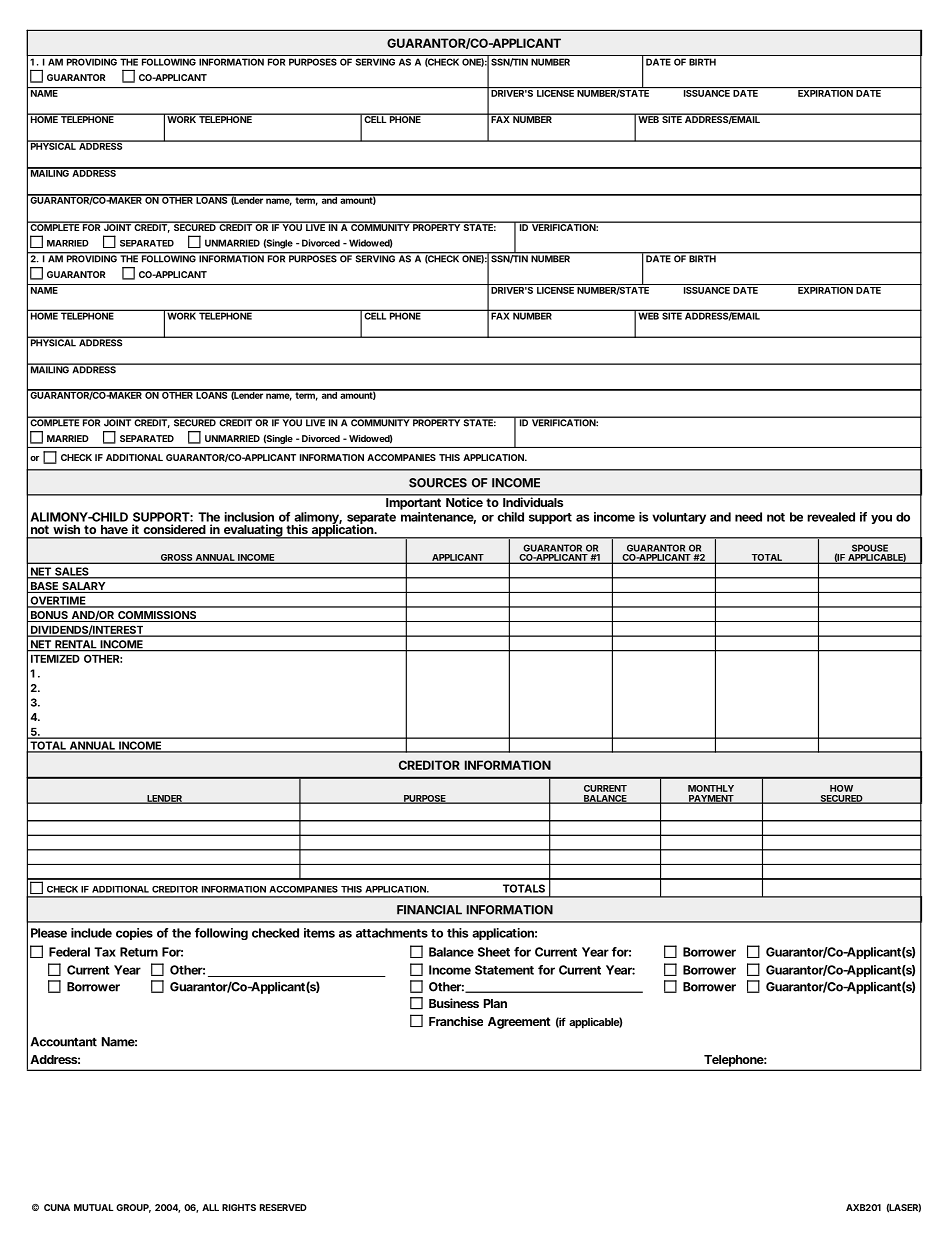 The width and height of the screenshot is (952, 1233). What do you see at coordinates (748, 517) in the screenshot?
I see `need` at bounding box center [748, 517].
